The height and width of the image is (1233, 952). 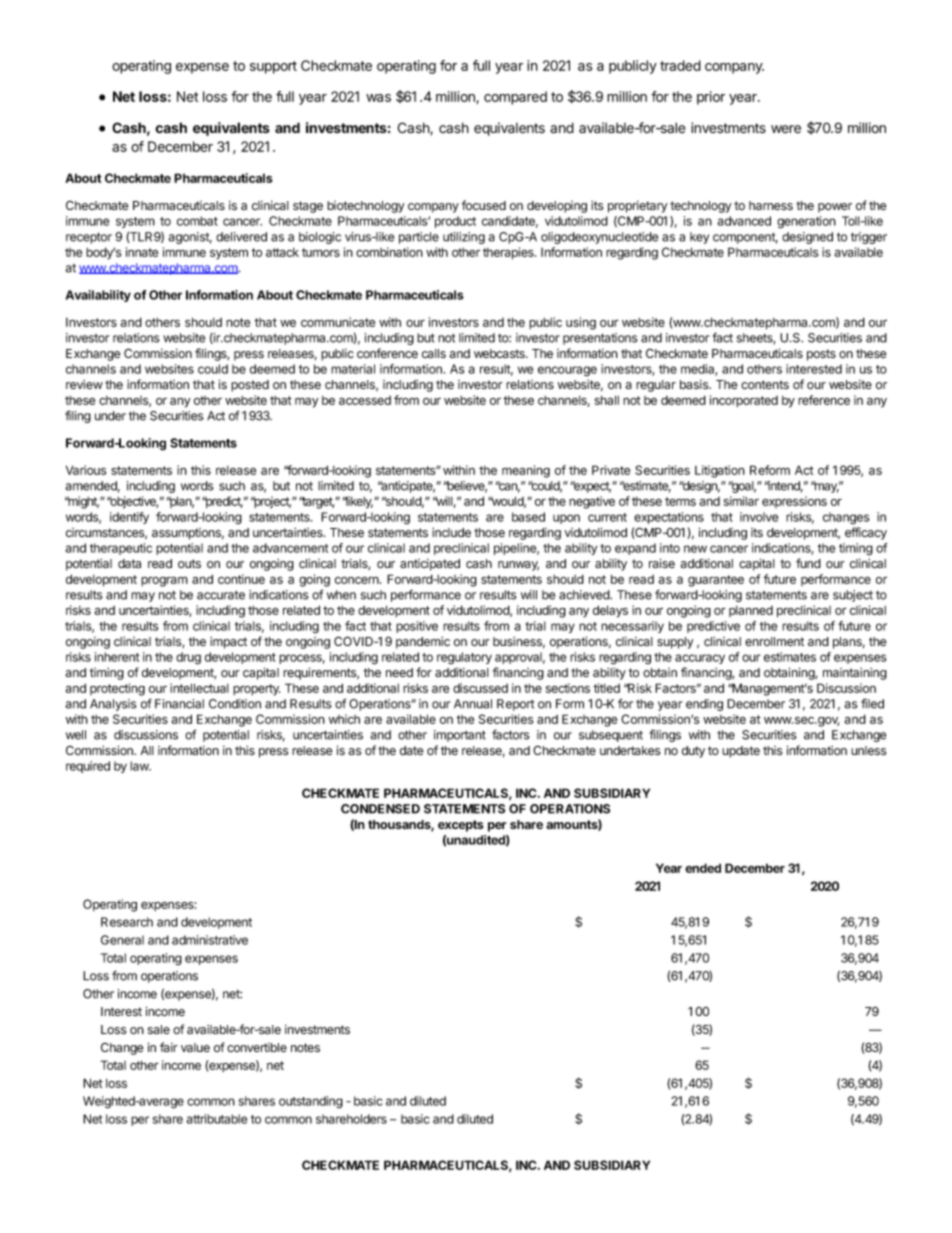 What do you see at coordinates (273, 67) in the image?
I see `support` at bounding box center [273, 67].
